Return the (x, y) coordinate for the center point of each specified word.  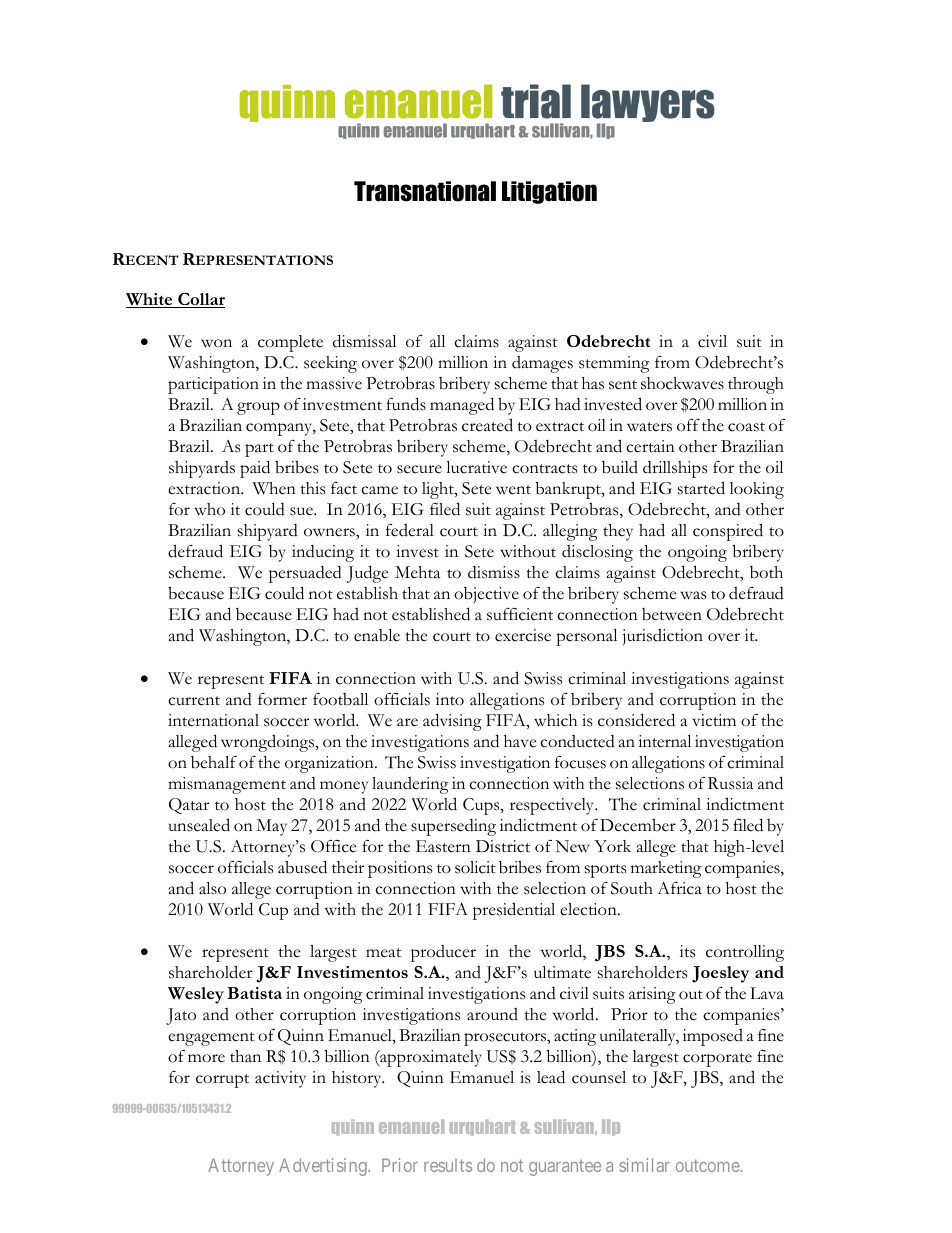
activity (280, 1079)
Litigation (549, 192)
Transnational (425, 191)
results (448, 1165)
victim (714, 720)
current (194, 701)
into (450, 699)
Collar (200, 300)
